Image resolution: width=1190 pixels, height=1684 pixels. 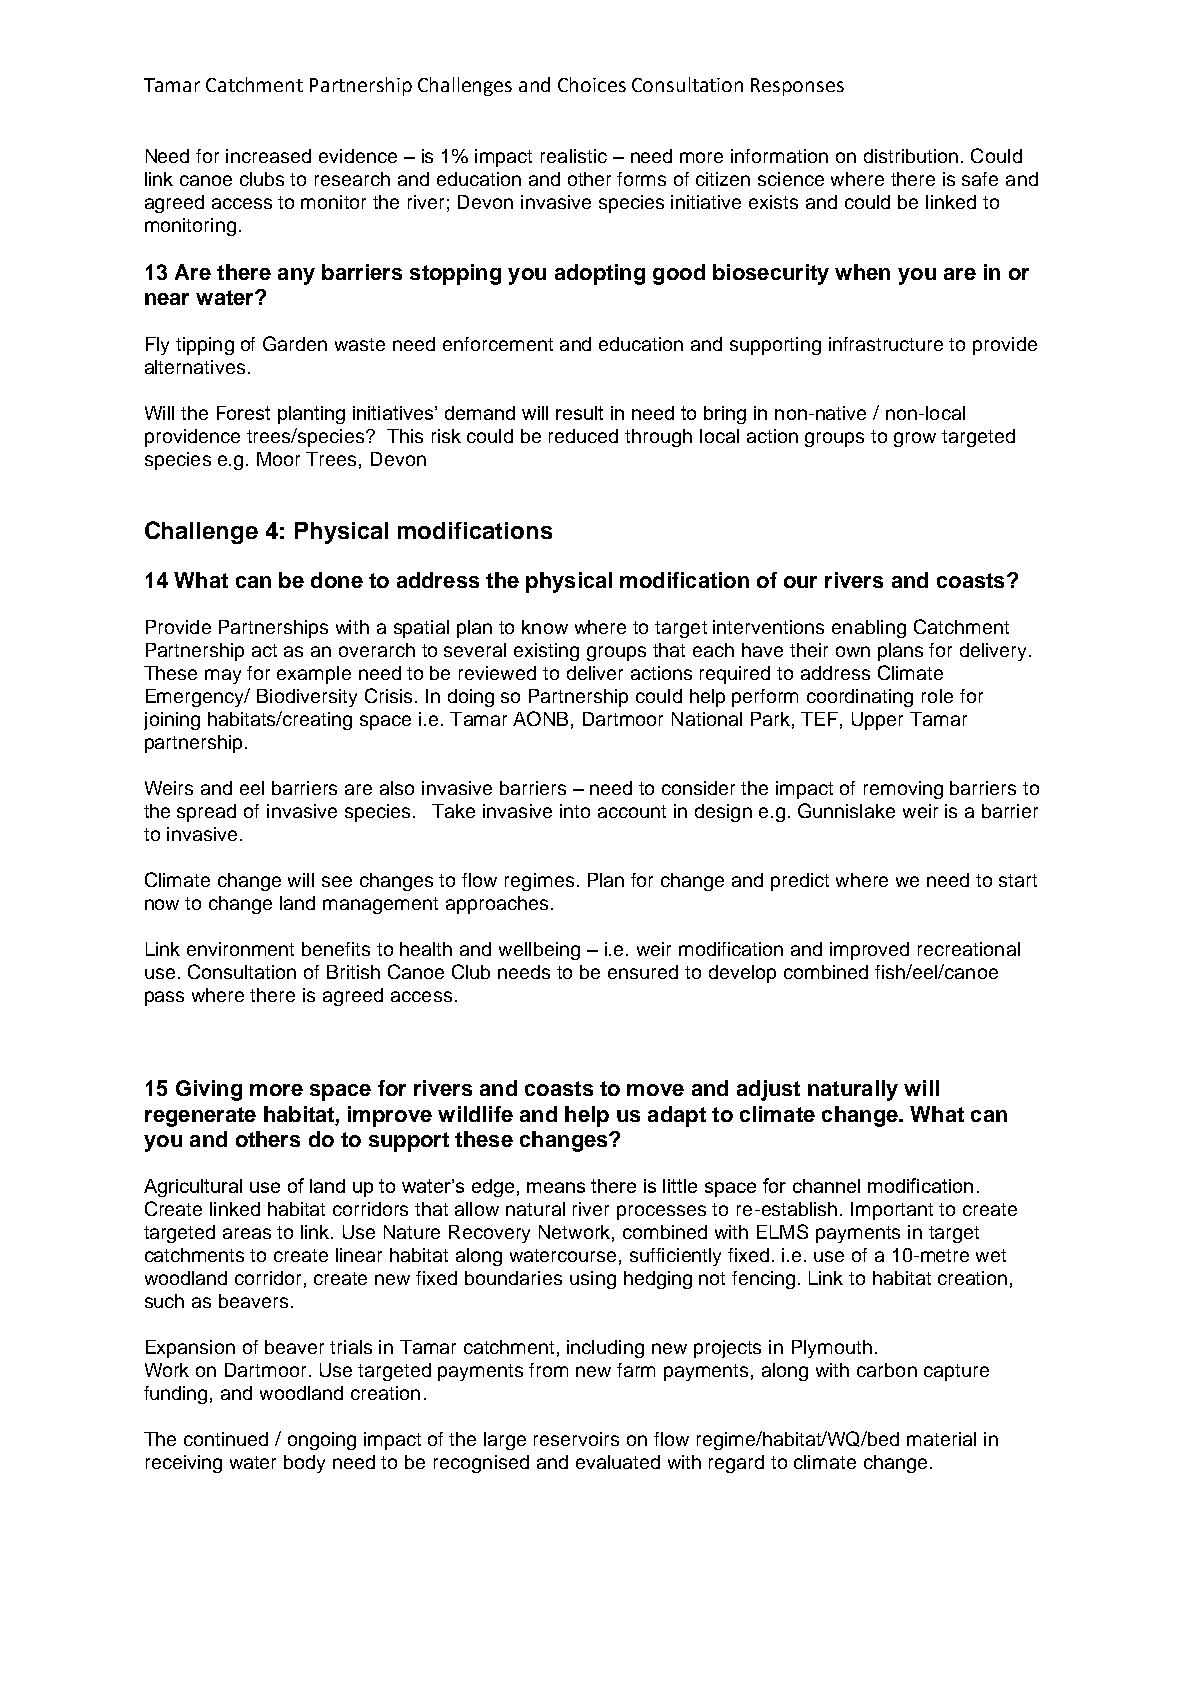 What do you see at coordinates (643, 972) in the document?
I see `ensured` at bounding box center [643, 972].
